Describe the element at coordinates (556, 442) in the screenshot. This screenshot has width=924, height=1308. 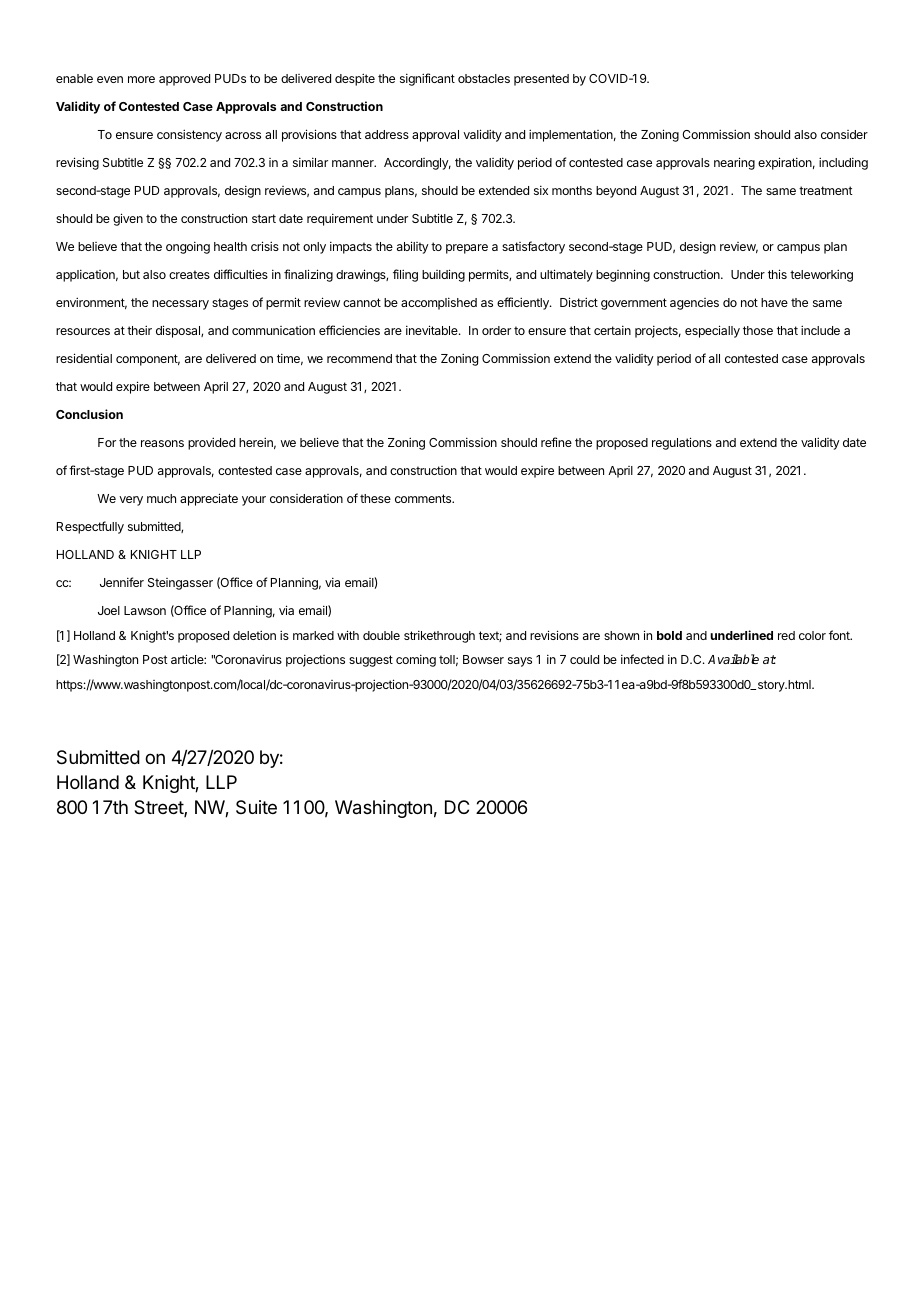
I see `refine` at that location.
